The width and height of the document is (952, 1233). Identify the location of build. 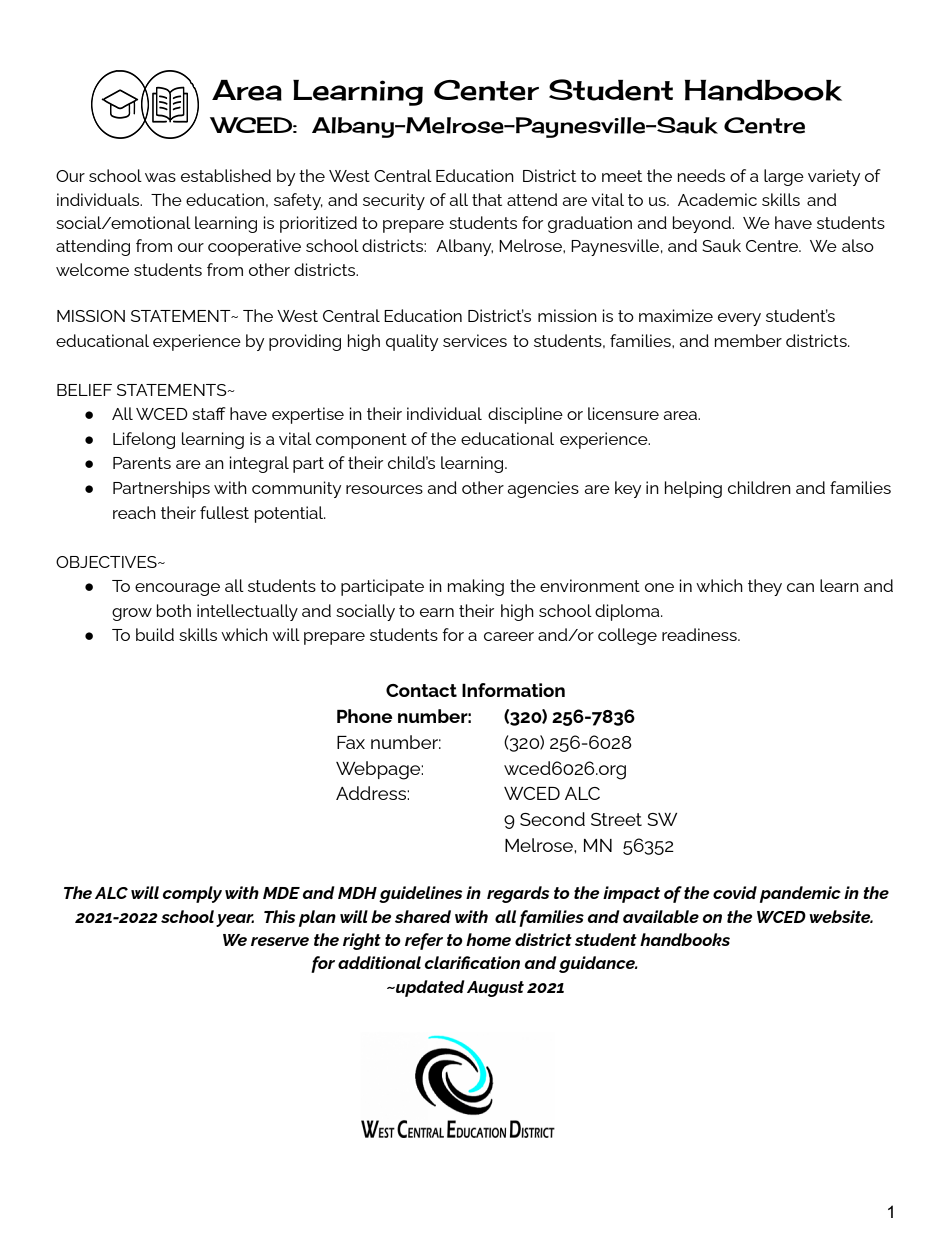
(155, 634).
